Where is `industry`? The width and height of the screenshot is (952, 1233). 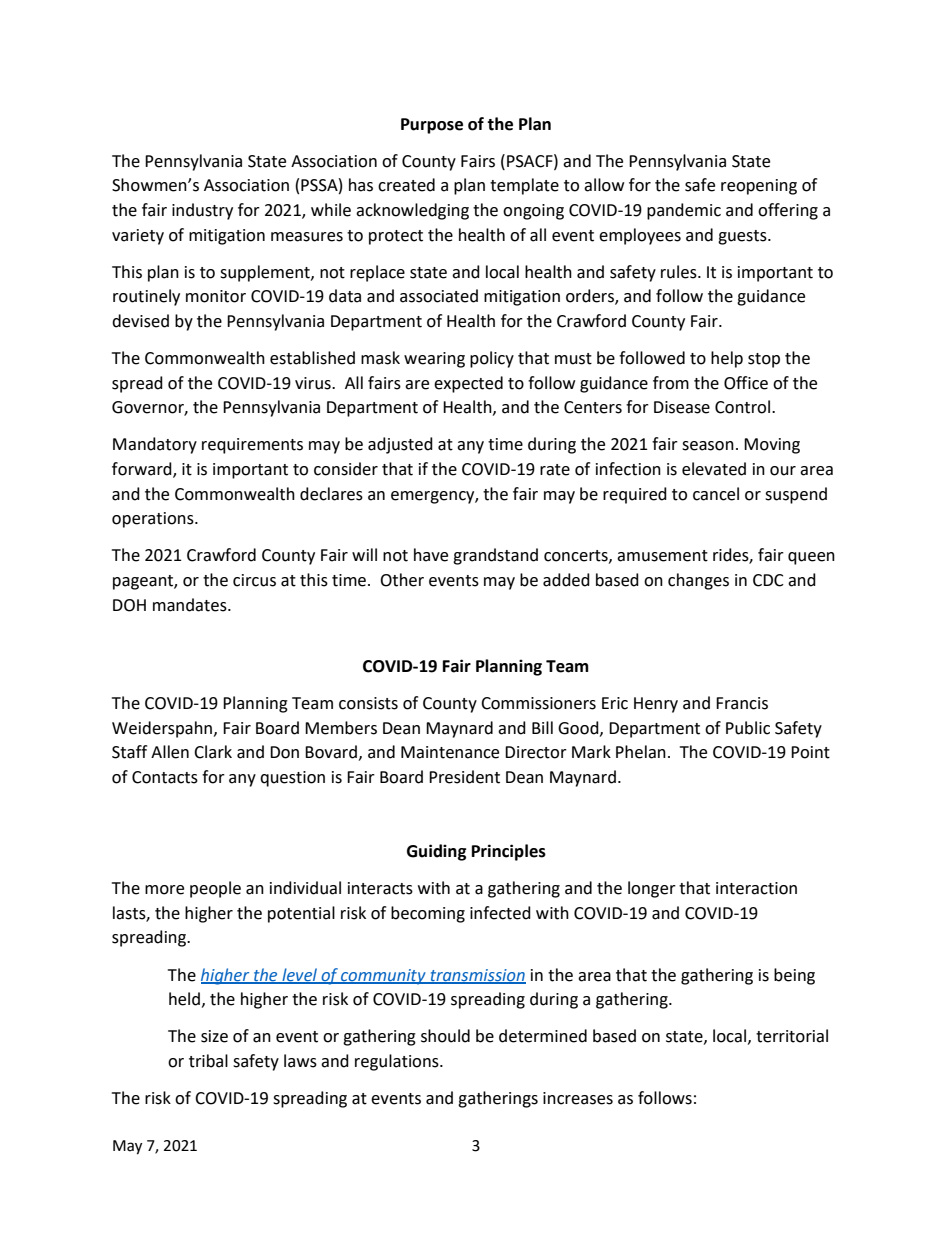
industry is located at coordinates (202, 211).
